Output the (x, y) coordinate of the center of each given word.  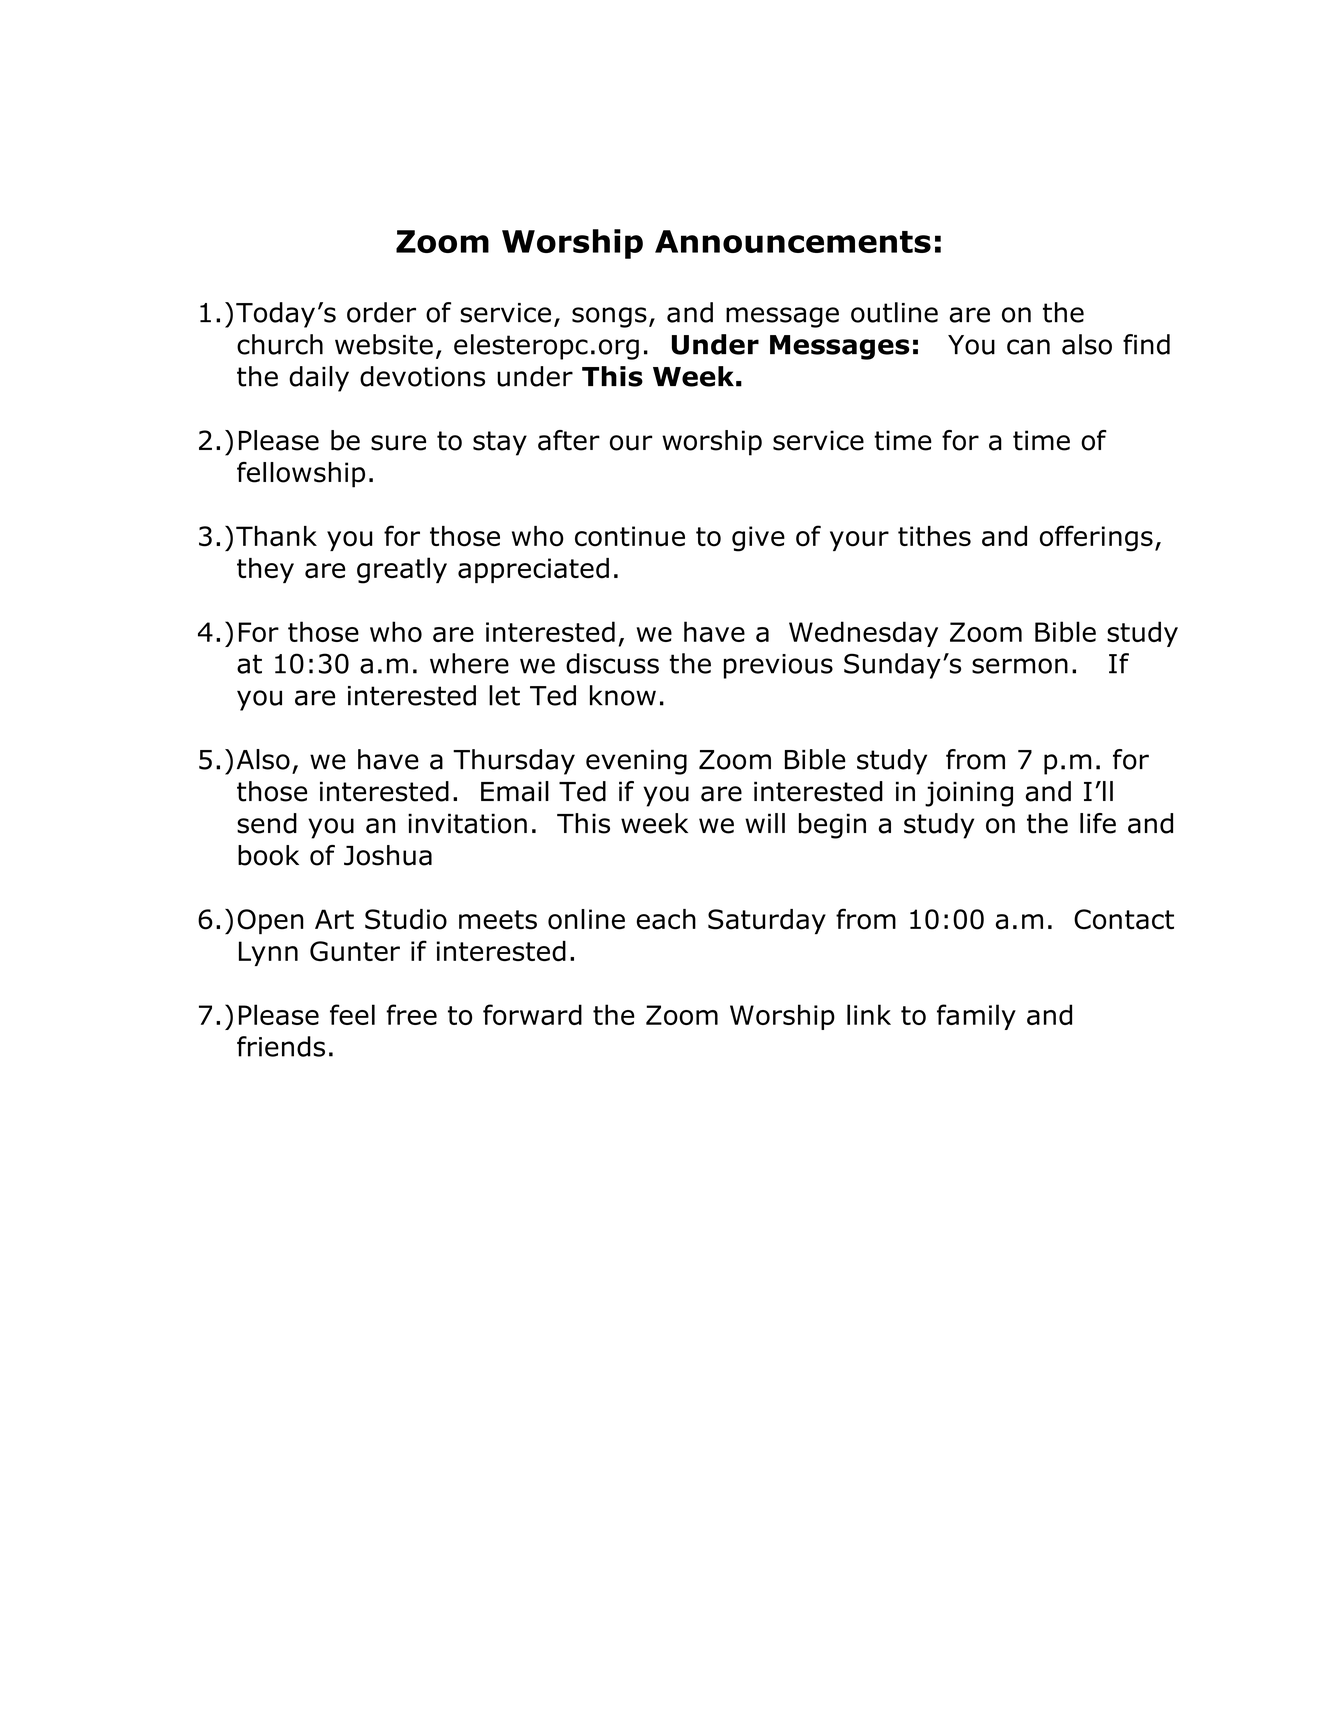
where (469, 663)
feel (352, 1014)
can (1028, 347)
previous (778, 666)
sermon (1020, 666)
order (381, 312)
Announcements (793, 241)
